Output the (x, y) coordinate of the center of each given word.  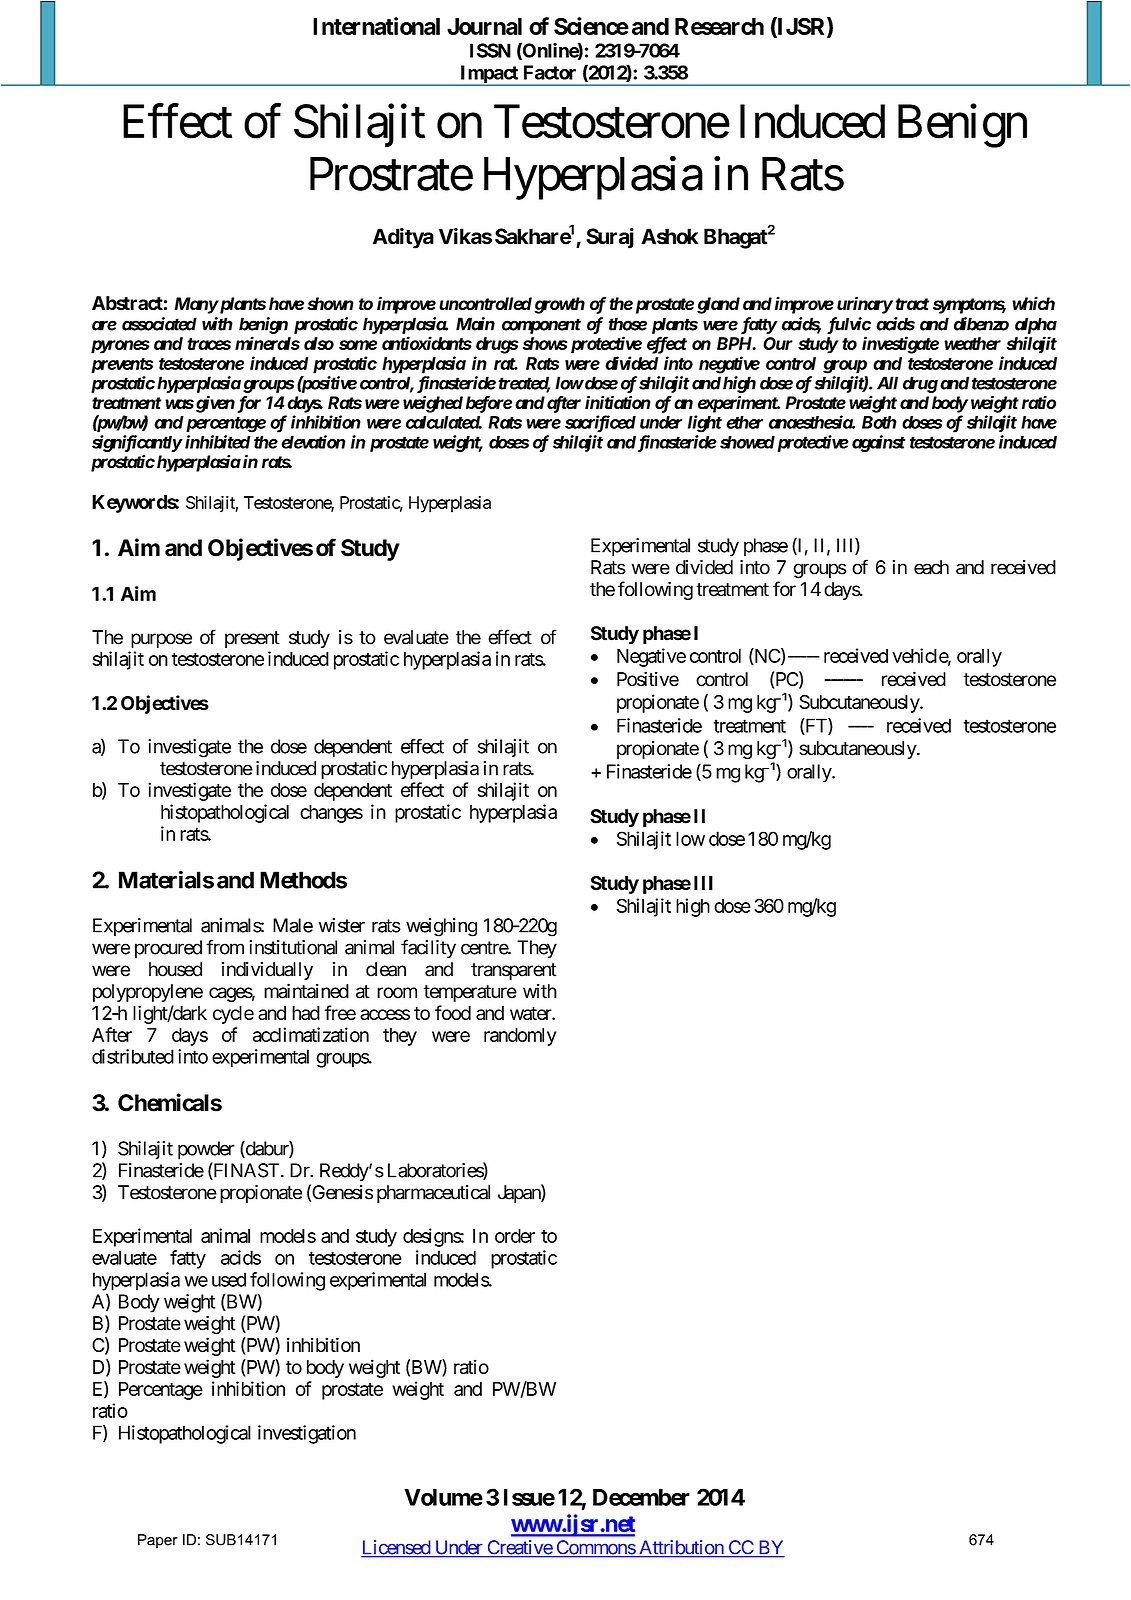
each (931, 567)
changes (331, 814)
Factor (550, 72)
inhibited (218, 442)
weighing (441, 927)
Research (719, 26)
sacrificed (600, 424)
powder (206, 1150)
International (376, 26)
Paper (158, 1541)
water (531, 1013)
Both (879, 422)
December (641, 1497)
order (515, 1236)
